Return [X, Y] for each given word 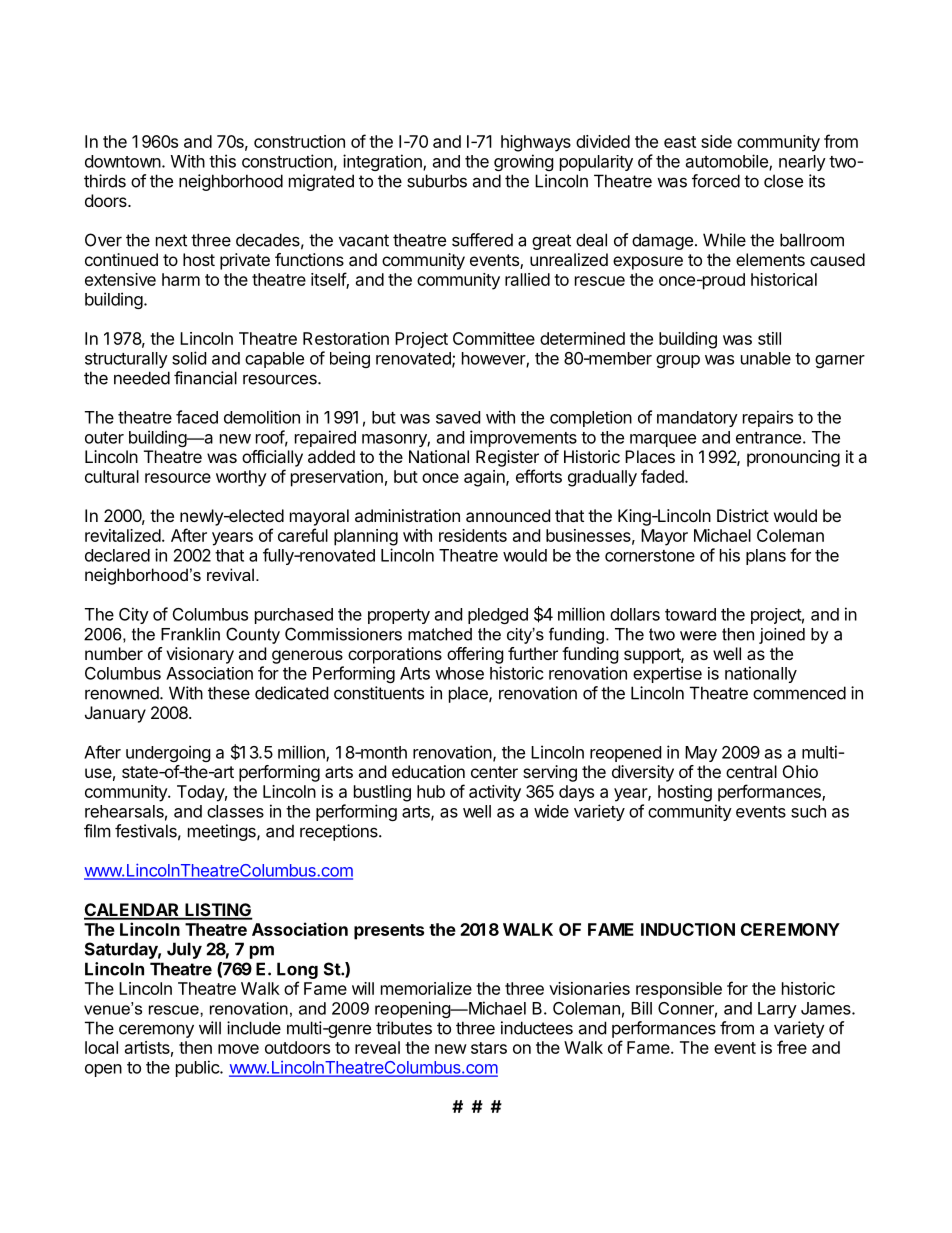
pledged [498, 616]
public [198, 1068]
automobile [728, 162]
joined [782, 636]
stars [489, 1048]
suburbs [437, 181]
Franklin [190, 634]
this [222, 161]
